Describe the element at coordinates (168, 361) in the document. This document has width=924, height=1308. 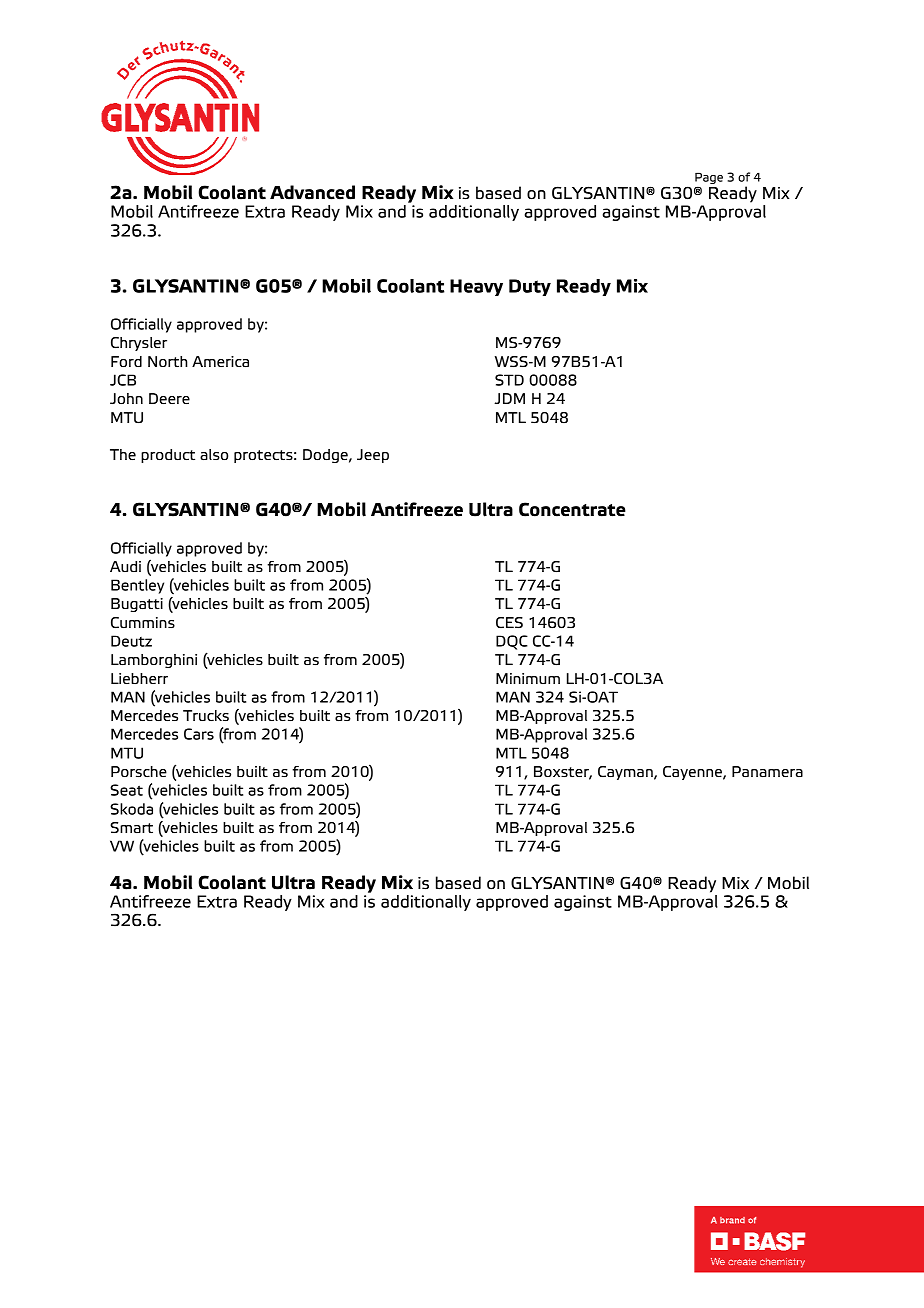
I see `North` at that location.
